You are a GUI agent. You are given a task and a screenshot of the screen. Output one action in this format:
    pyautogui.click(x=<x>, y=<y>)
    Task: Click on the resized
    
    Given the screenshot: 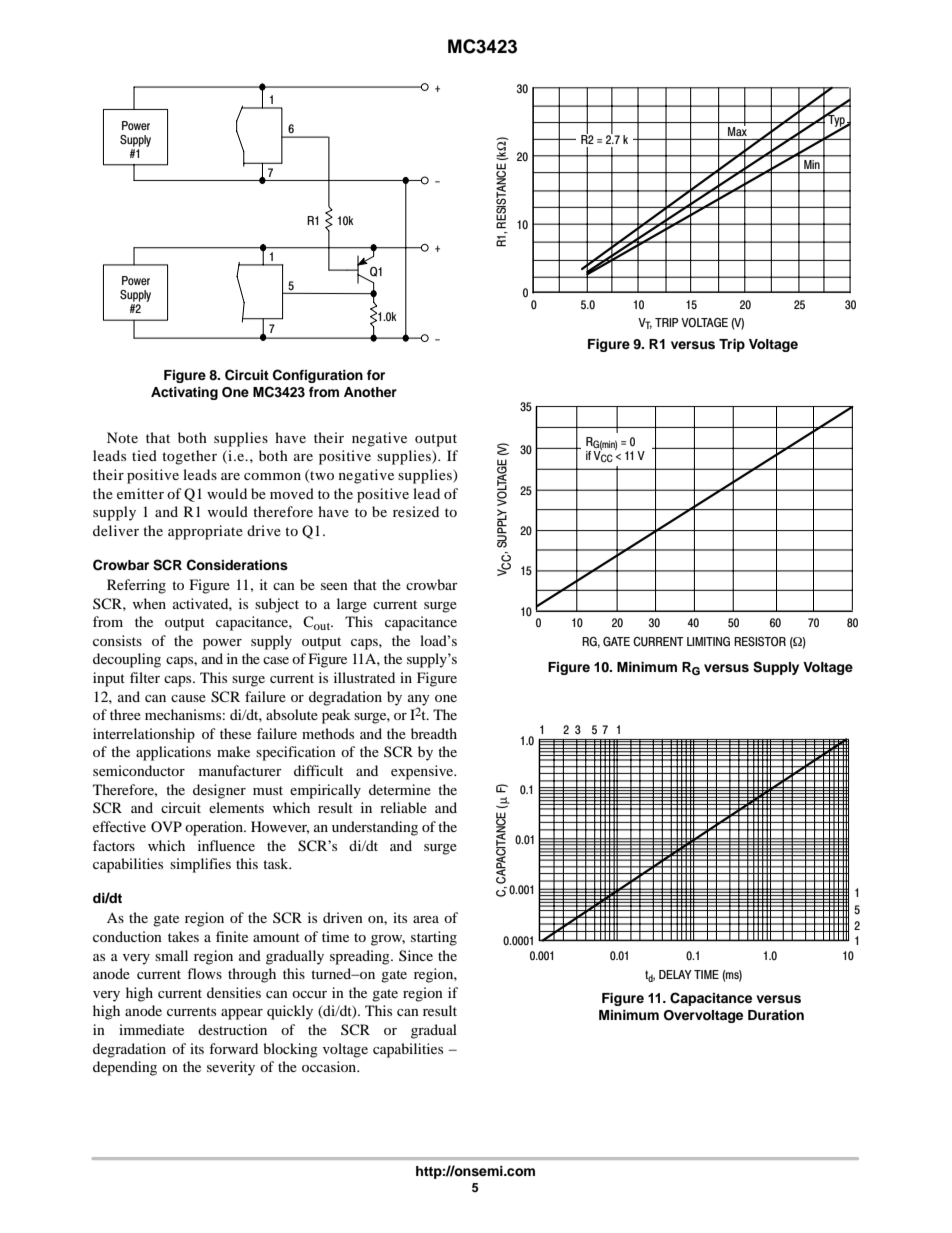 What is the action you would take?
    pyautogui.click(x=416, y=511)
